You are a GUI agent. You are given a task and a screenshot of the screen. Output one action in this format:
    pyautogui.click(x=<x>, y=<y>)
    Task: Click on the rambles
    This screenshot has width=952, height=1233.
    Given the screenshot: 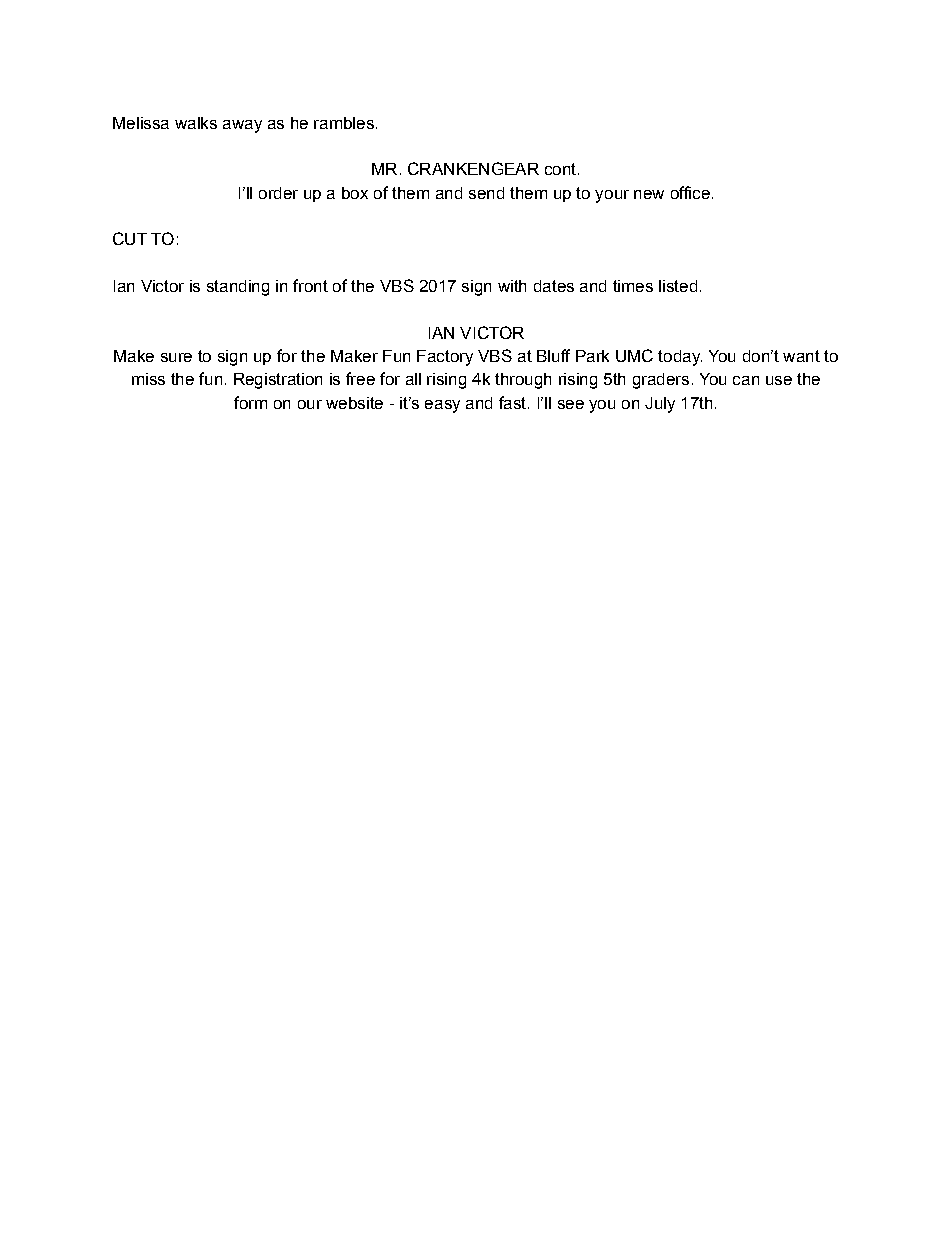 What is the action you would take?
    pyautogui.click(x=344, y=123)
